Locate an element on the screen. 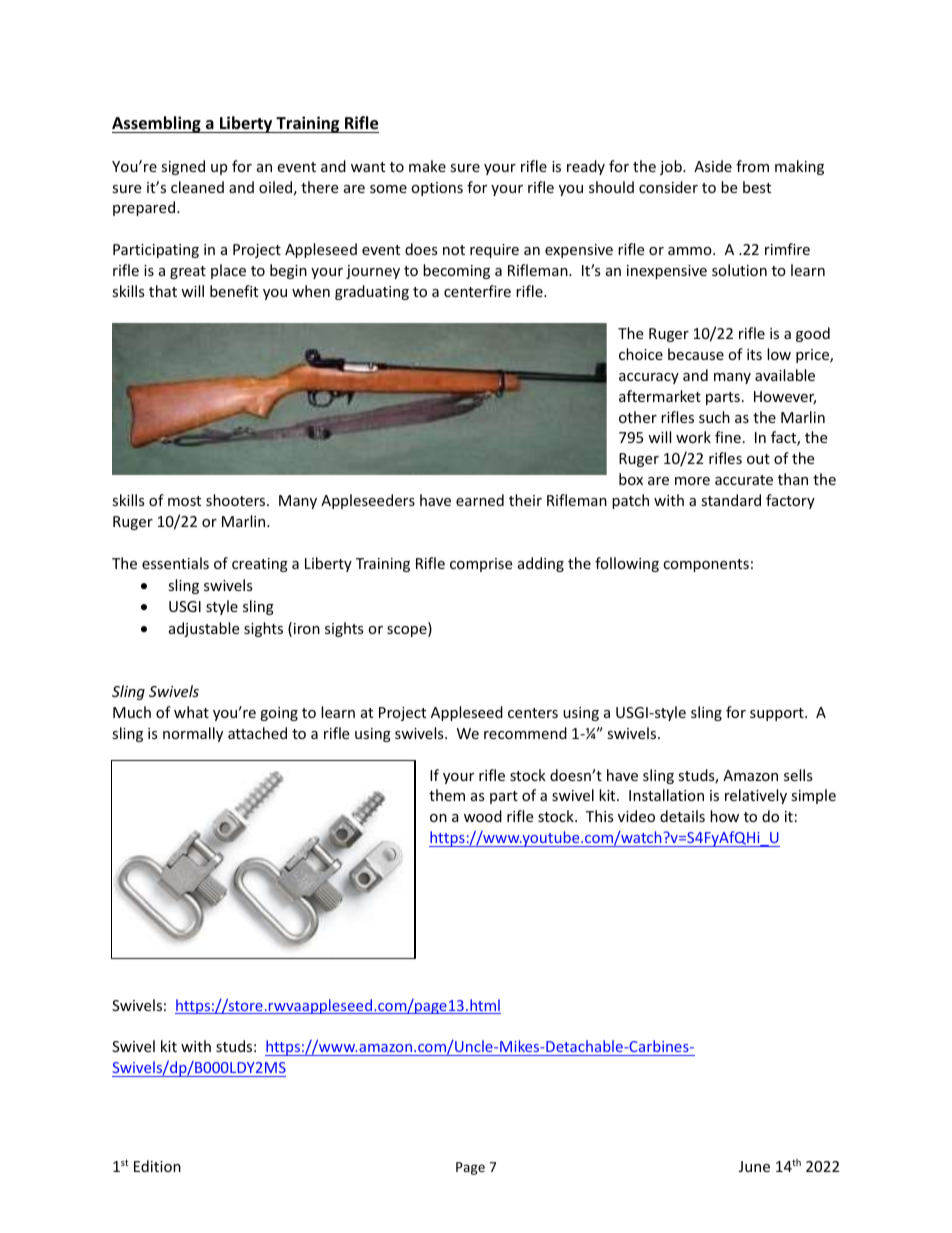 The image size is (952, 1233). adjustable is located at coordinates (204, 629).
